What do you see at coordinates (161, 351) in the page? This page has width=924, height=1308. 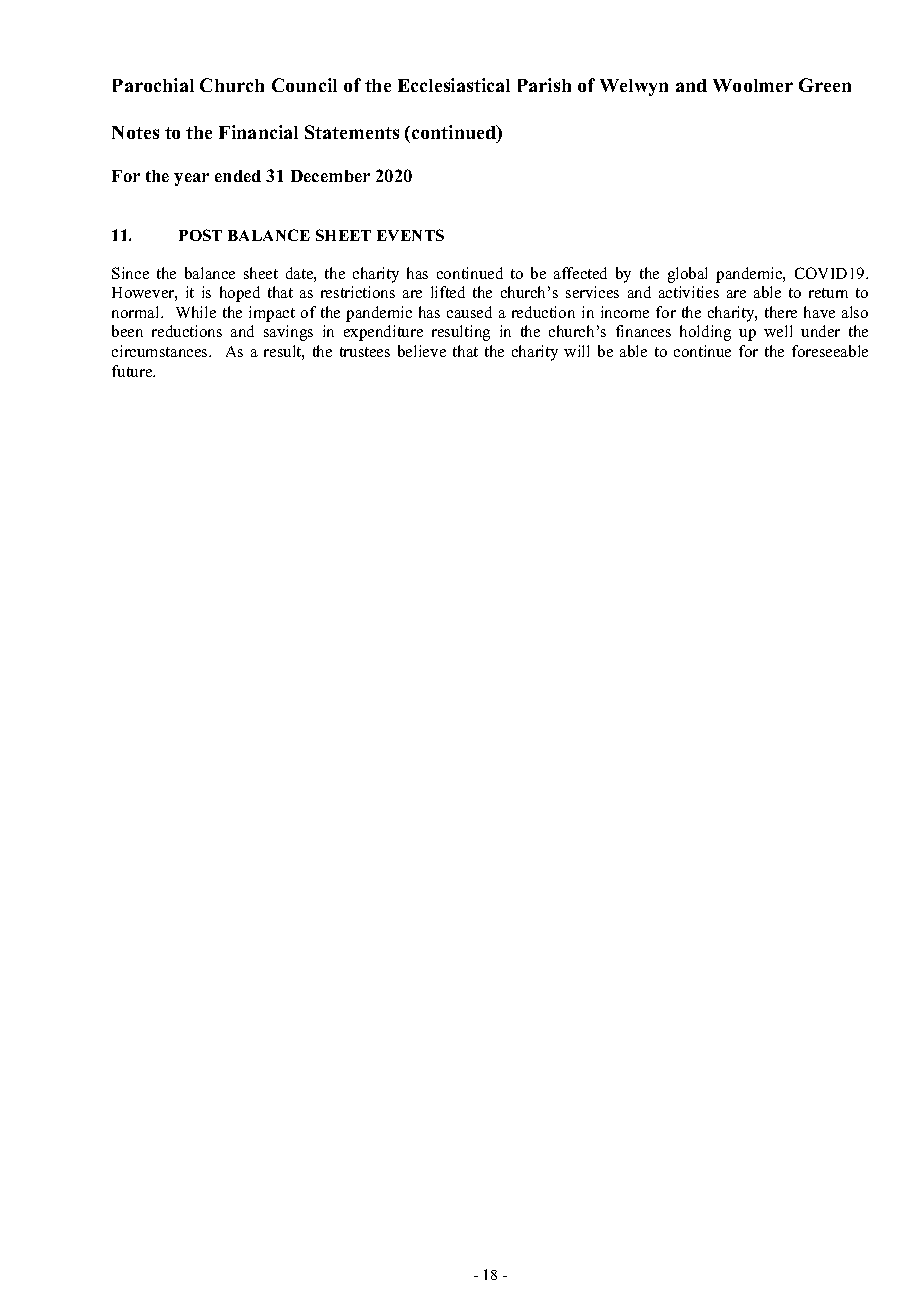 I see `circumstances` at bounding box center [161, 351].
